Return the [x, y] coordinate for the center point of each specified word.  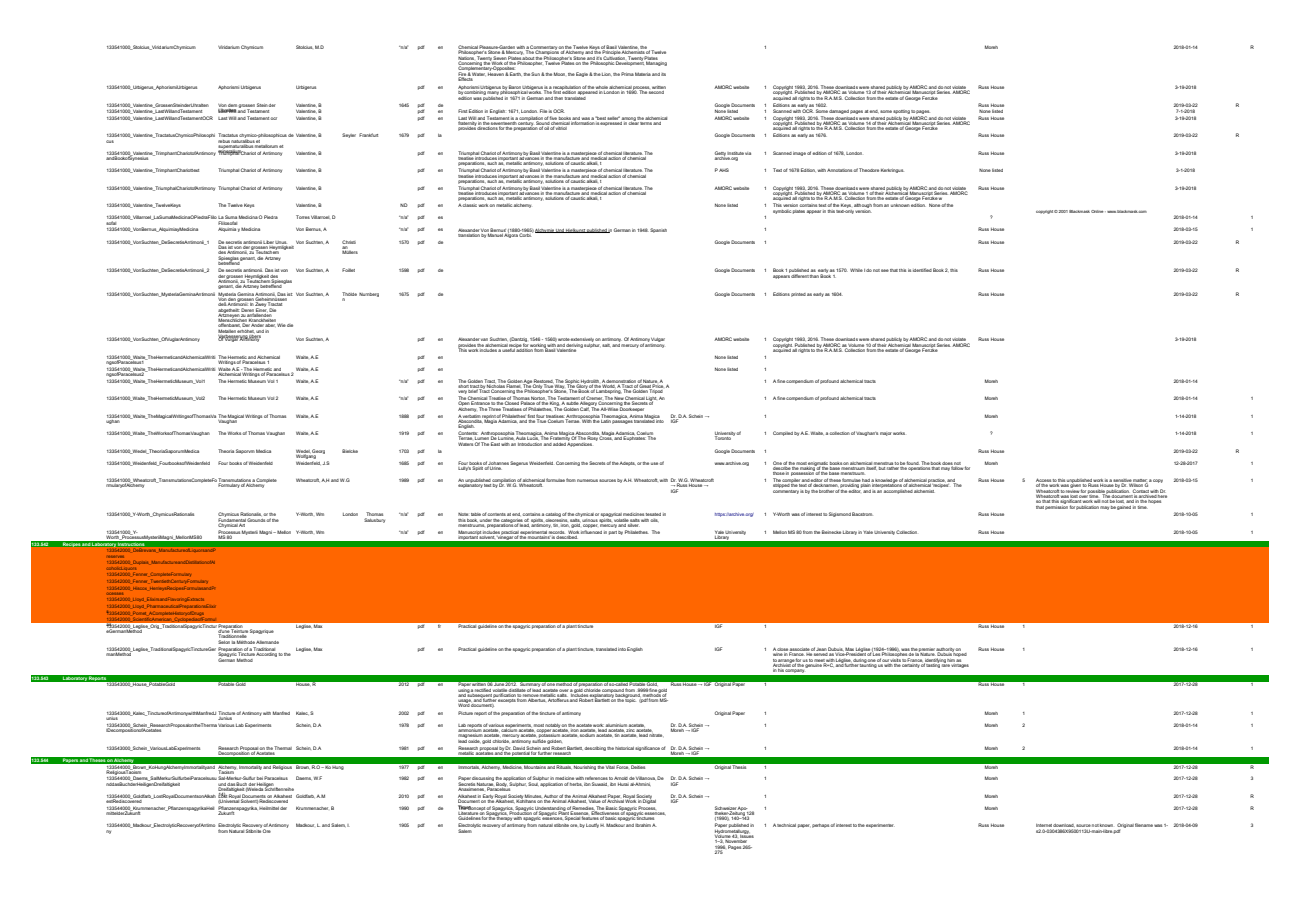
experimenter [880, 826]
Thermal [282, 749]
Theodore [869, 170]
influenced [591, 532]
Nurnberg [369, 295]
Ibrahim [643, 825]
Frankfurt [368, 135]
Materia [643, 74]
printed [798, 295]
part [613, 533]
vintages [959, 664]
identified [922, 270]
